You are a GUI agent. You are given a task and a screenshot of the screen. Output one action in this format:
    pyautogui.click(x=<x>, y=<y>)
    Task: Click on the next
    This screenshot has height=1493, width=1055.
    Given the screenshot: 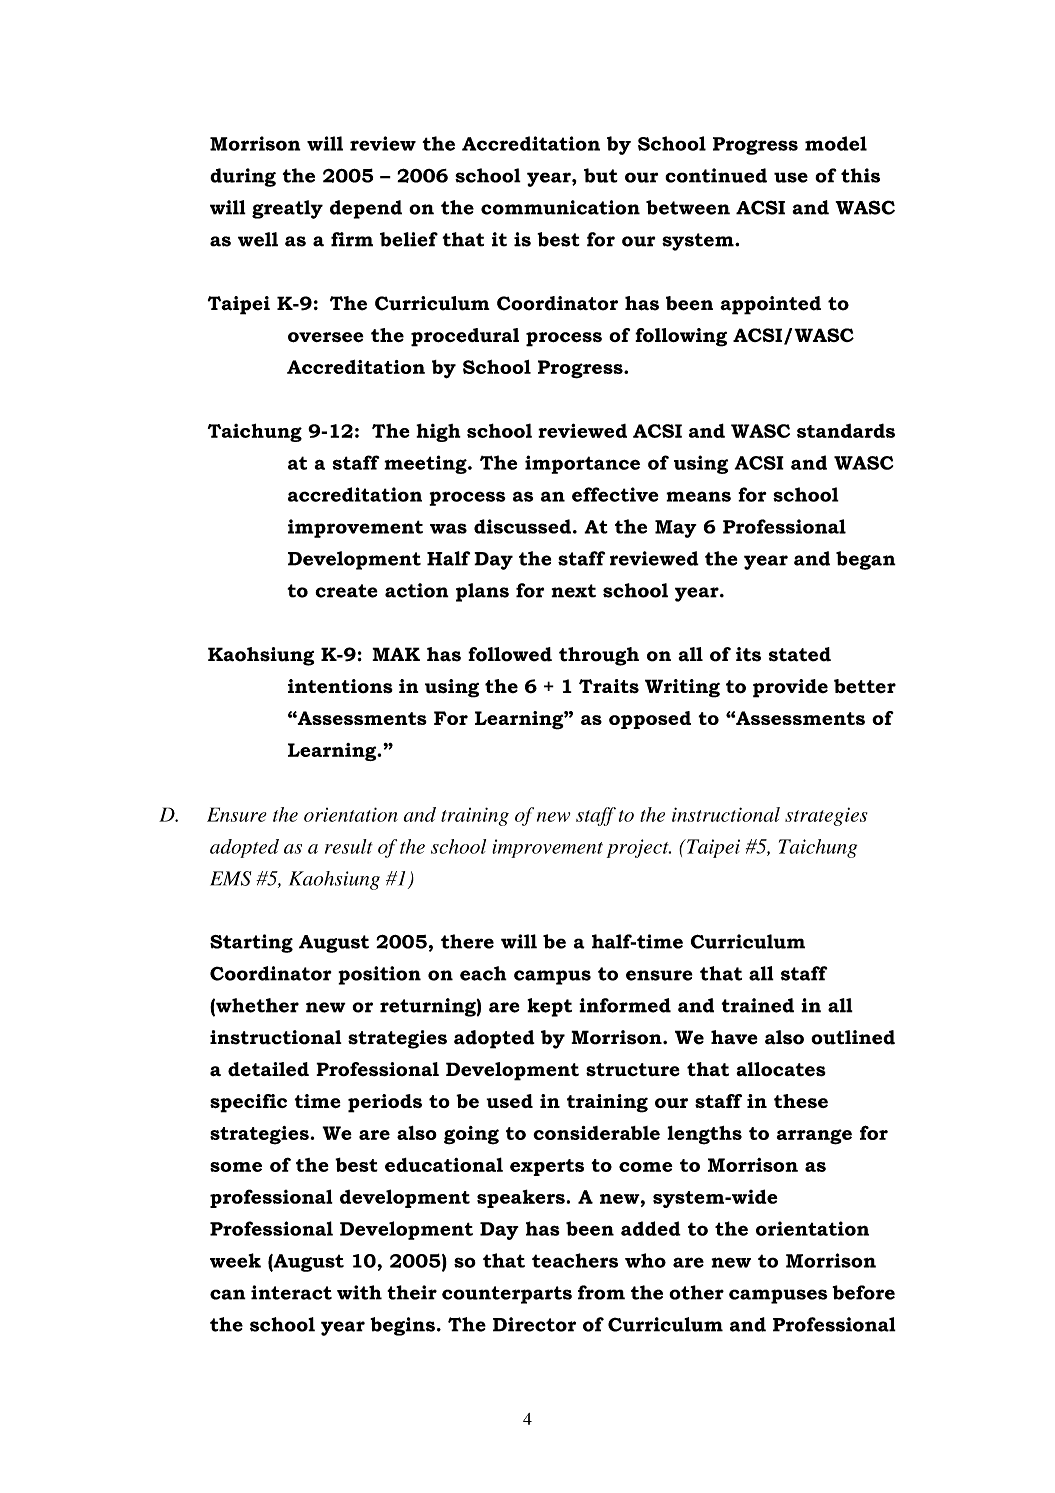 What is the action you would take?
    pyautogui.click(x=573, y=591)
